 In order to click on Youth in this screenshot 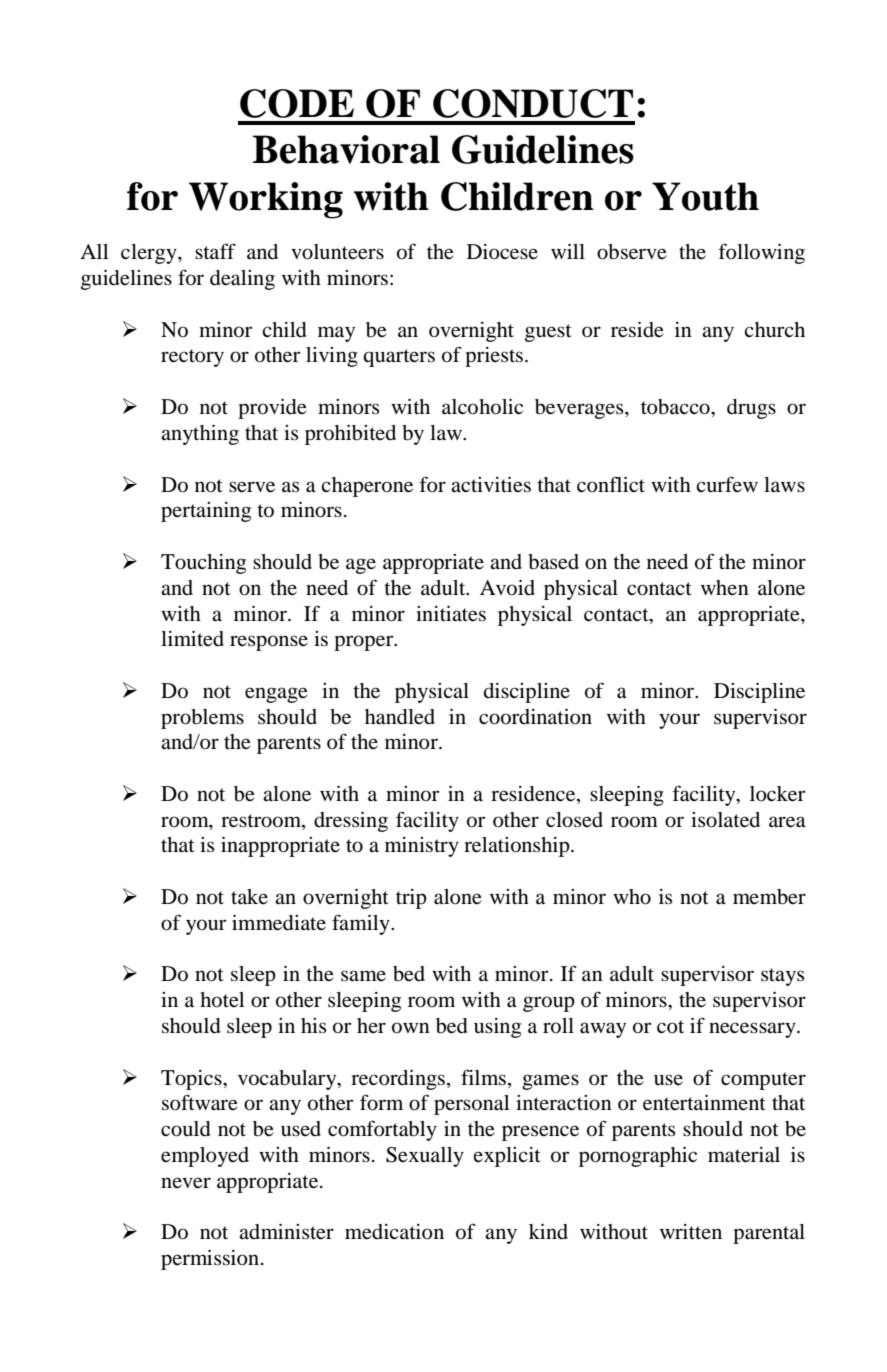, I will do `click(705, 196)`.
